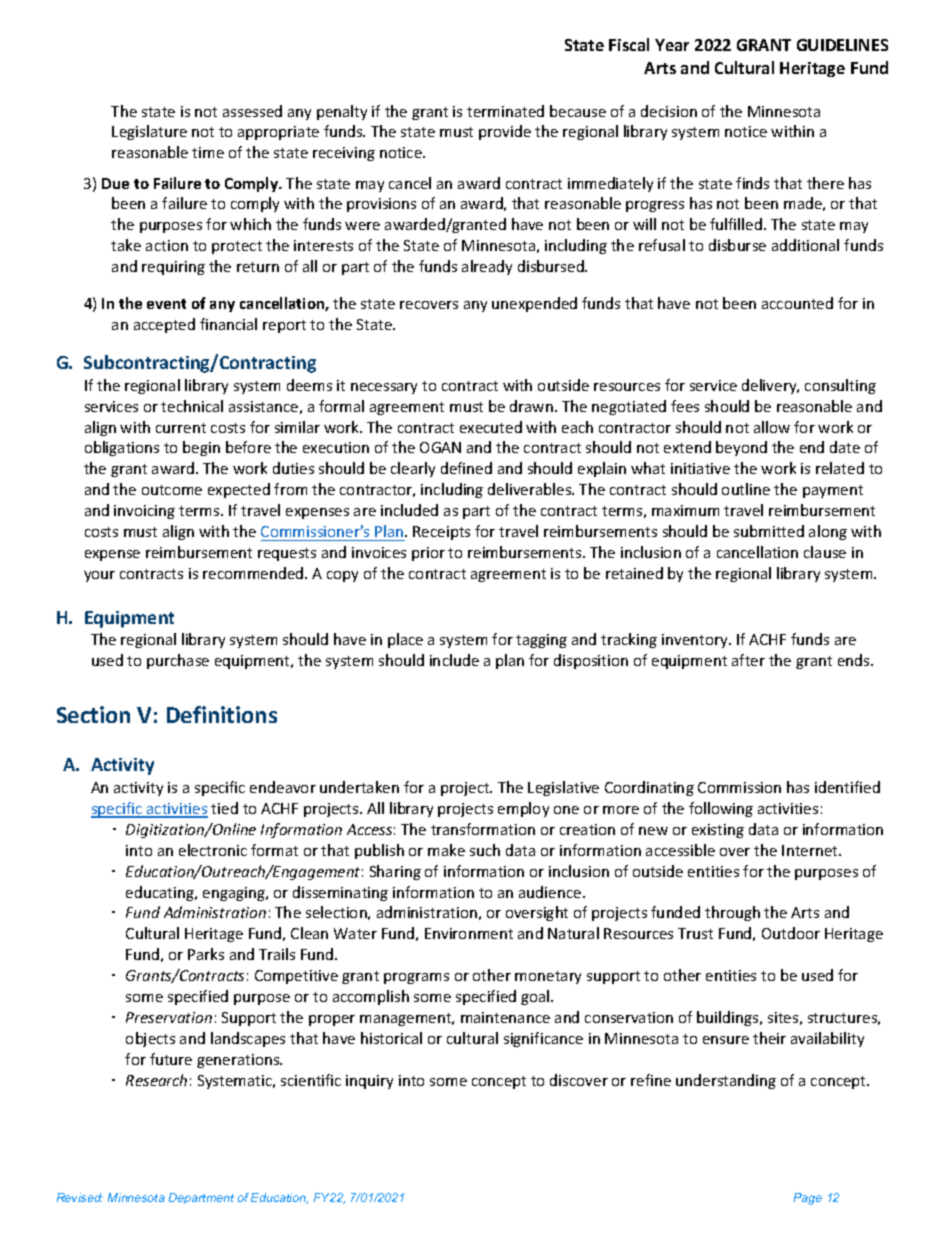  What do you see at coordinates (369, 1082) in the page?
I see `inquiry` at bounding box center [369, 1082].
